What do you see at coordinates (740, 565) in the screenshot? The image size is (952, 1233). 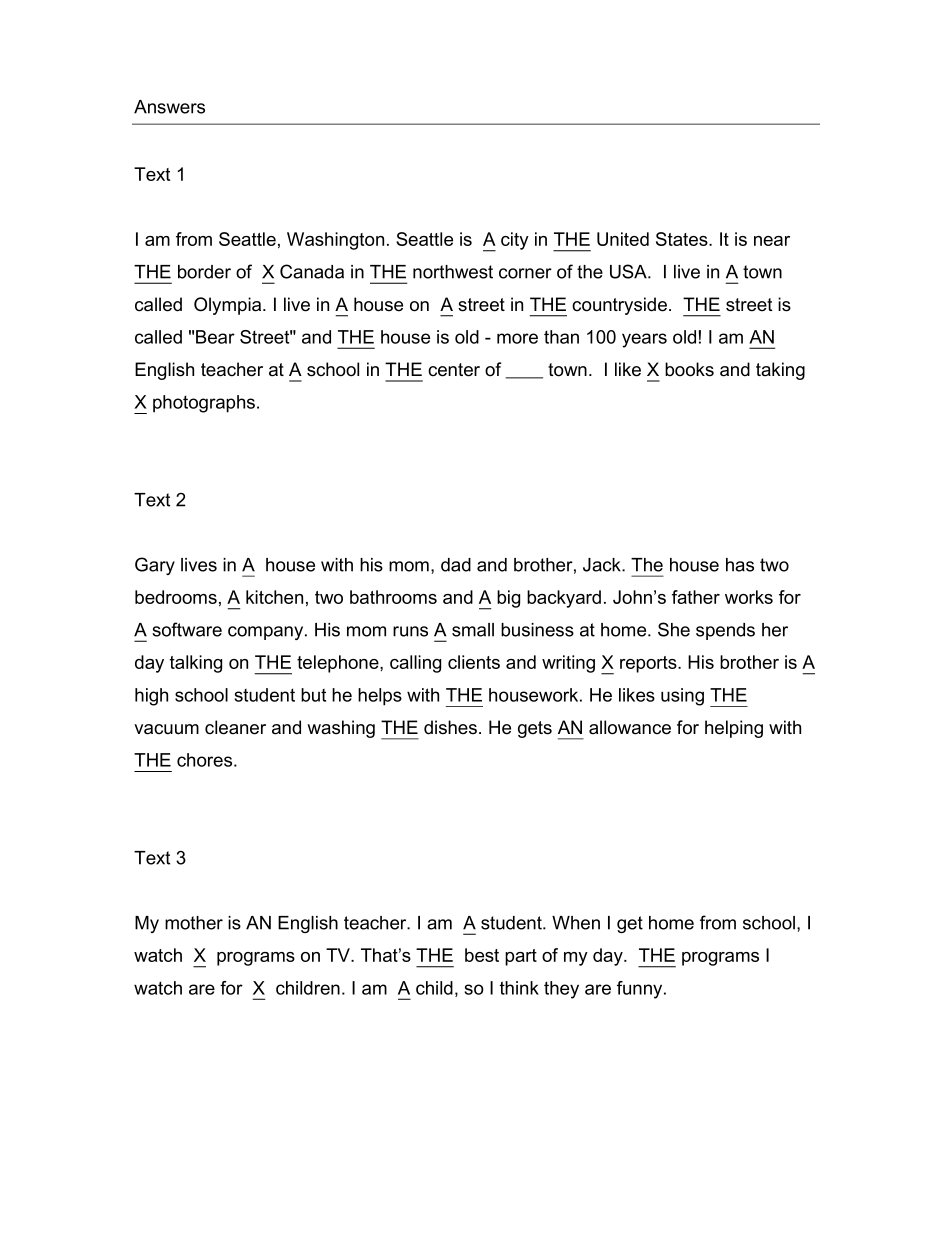 I see `has` at bounding box center [740, 565].
